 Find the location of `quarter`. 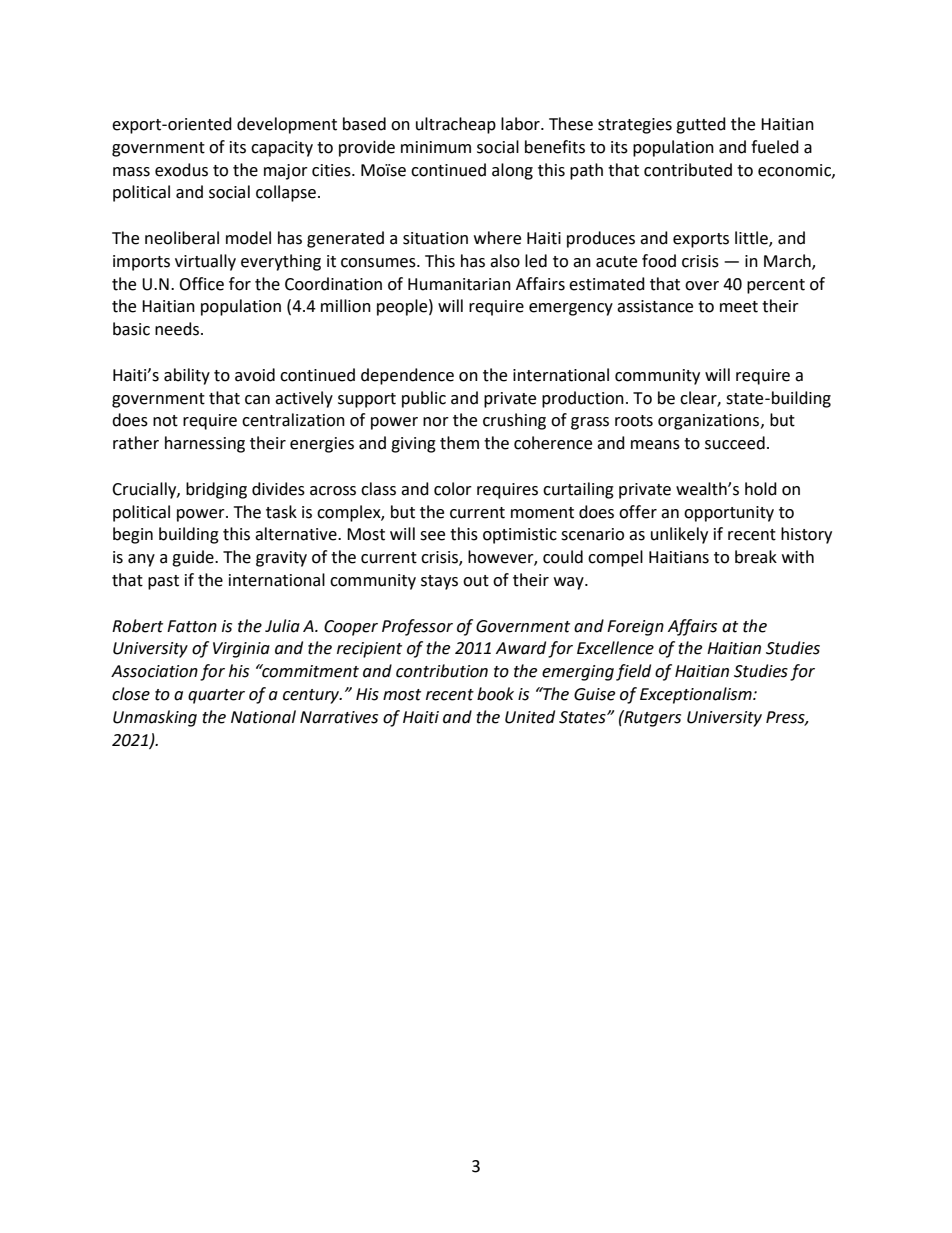

quarter is located at coordinates (216, 696).
